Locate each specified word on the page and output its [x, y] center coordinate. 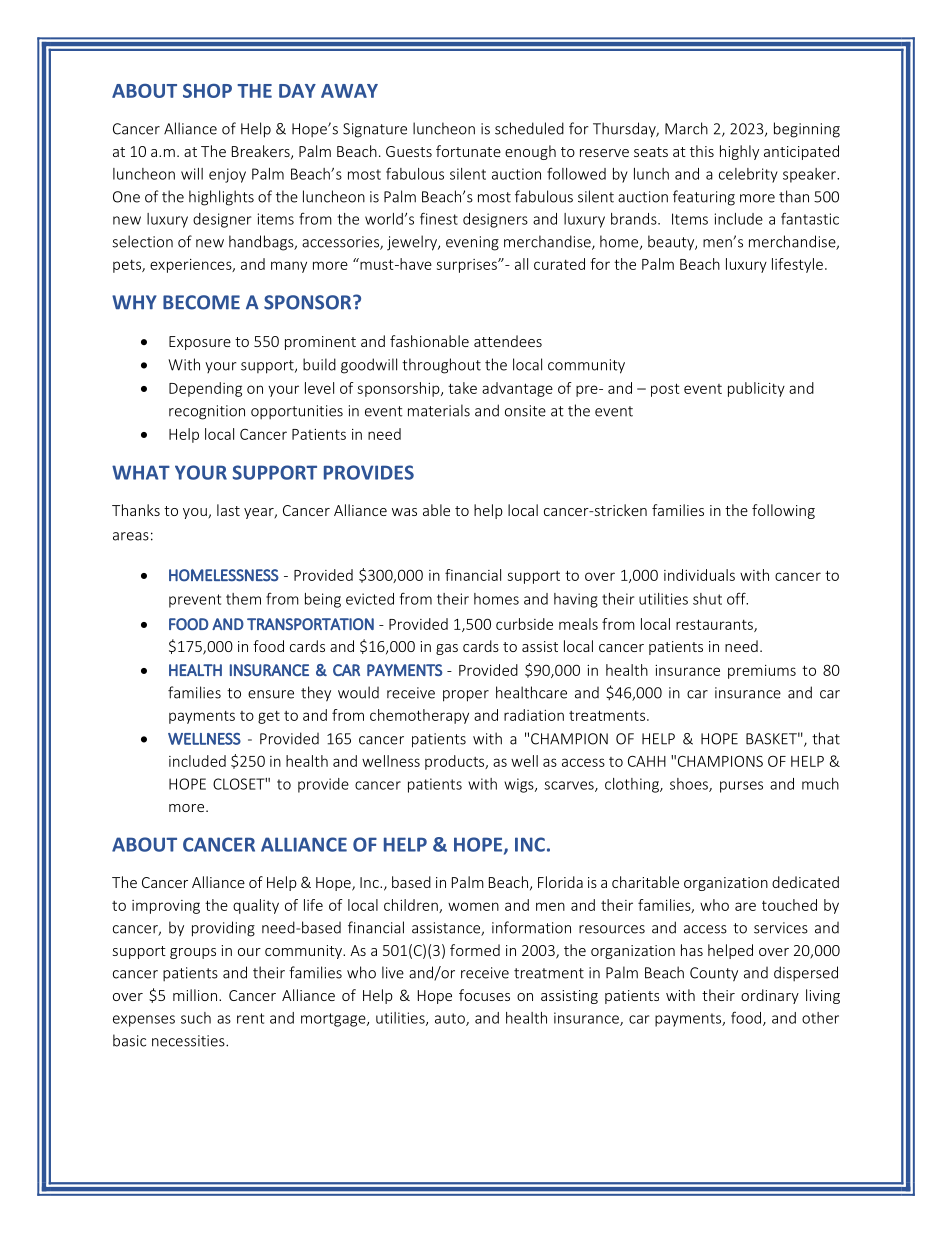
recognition [207, 412]
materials [439, 410]
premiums [762, 672]
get [269, 717]
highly [739, 152]
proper [466, 696]
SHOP [207, 91]
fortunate [468, 151]
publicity [756, 389]
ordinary [770, 996]
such [196, 1018]
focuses [484, 995]
